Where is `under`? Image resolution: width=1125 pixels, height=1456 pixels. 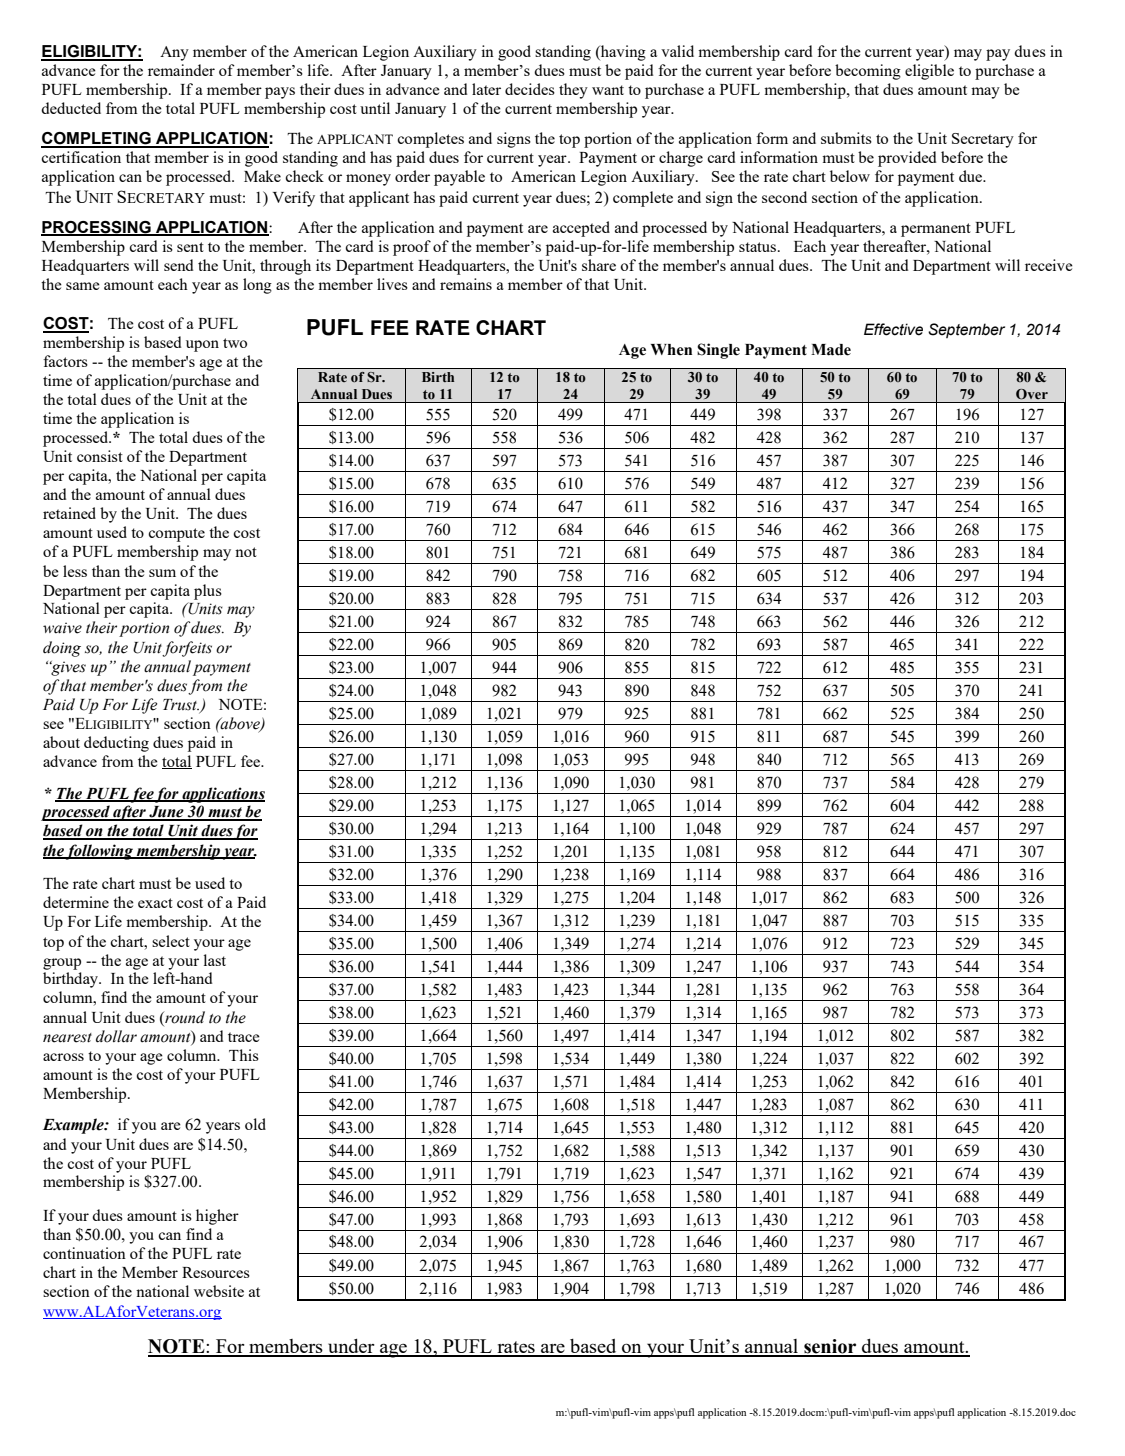 under is located at coordinates (351, 1347).
